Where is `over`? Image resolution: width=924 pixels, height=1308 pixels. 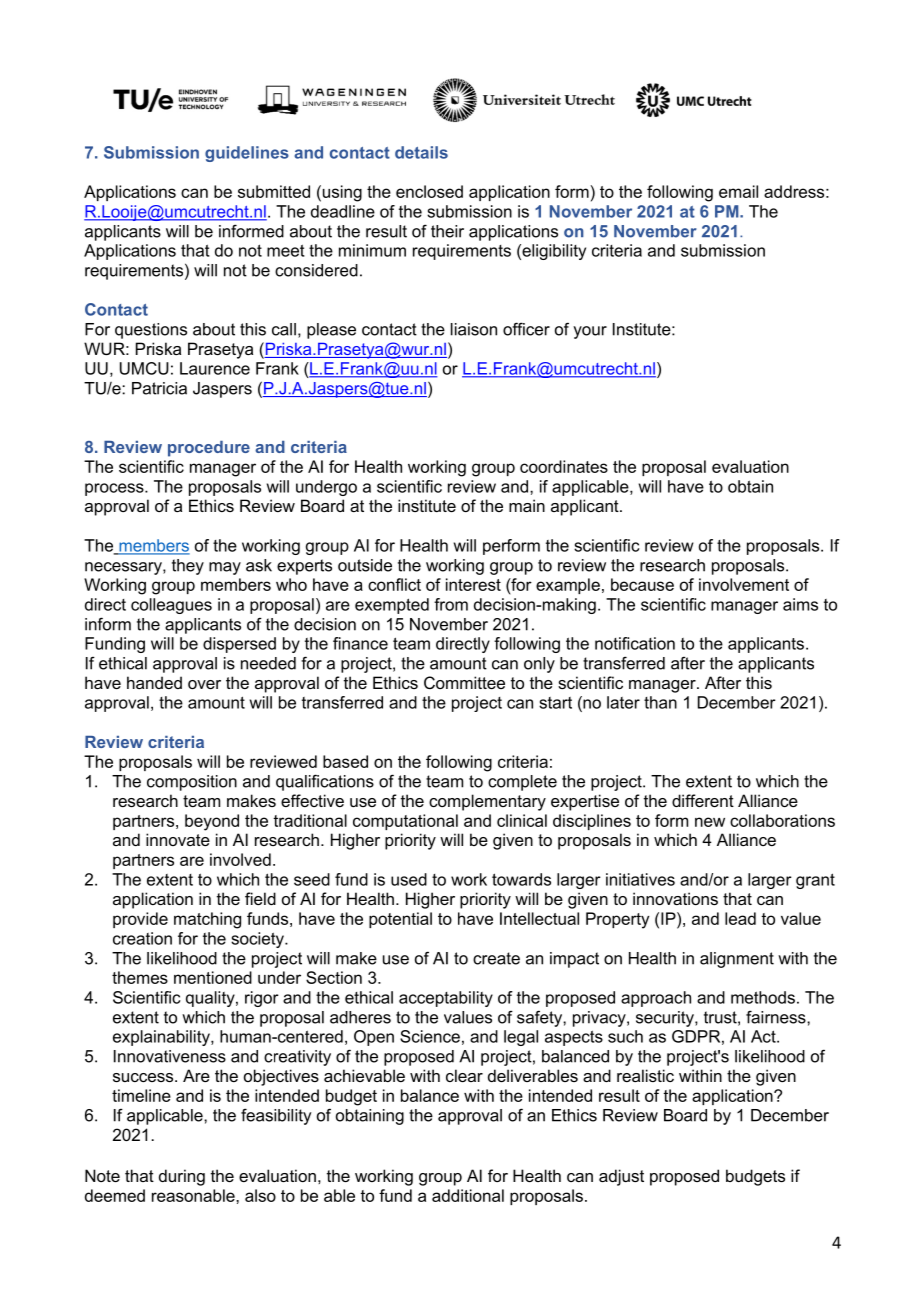
over is located at coordinates (204, 684).
